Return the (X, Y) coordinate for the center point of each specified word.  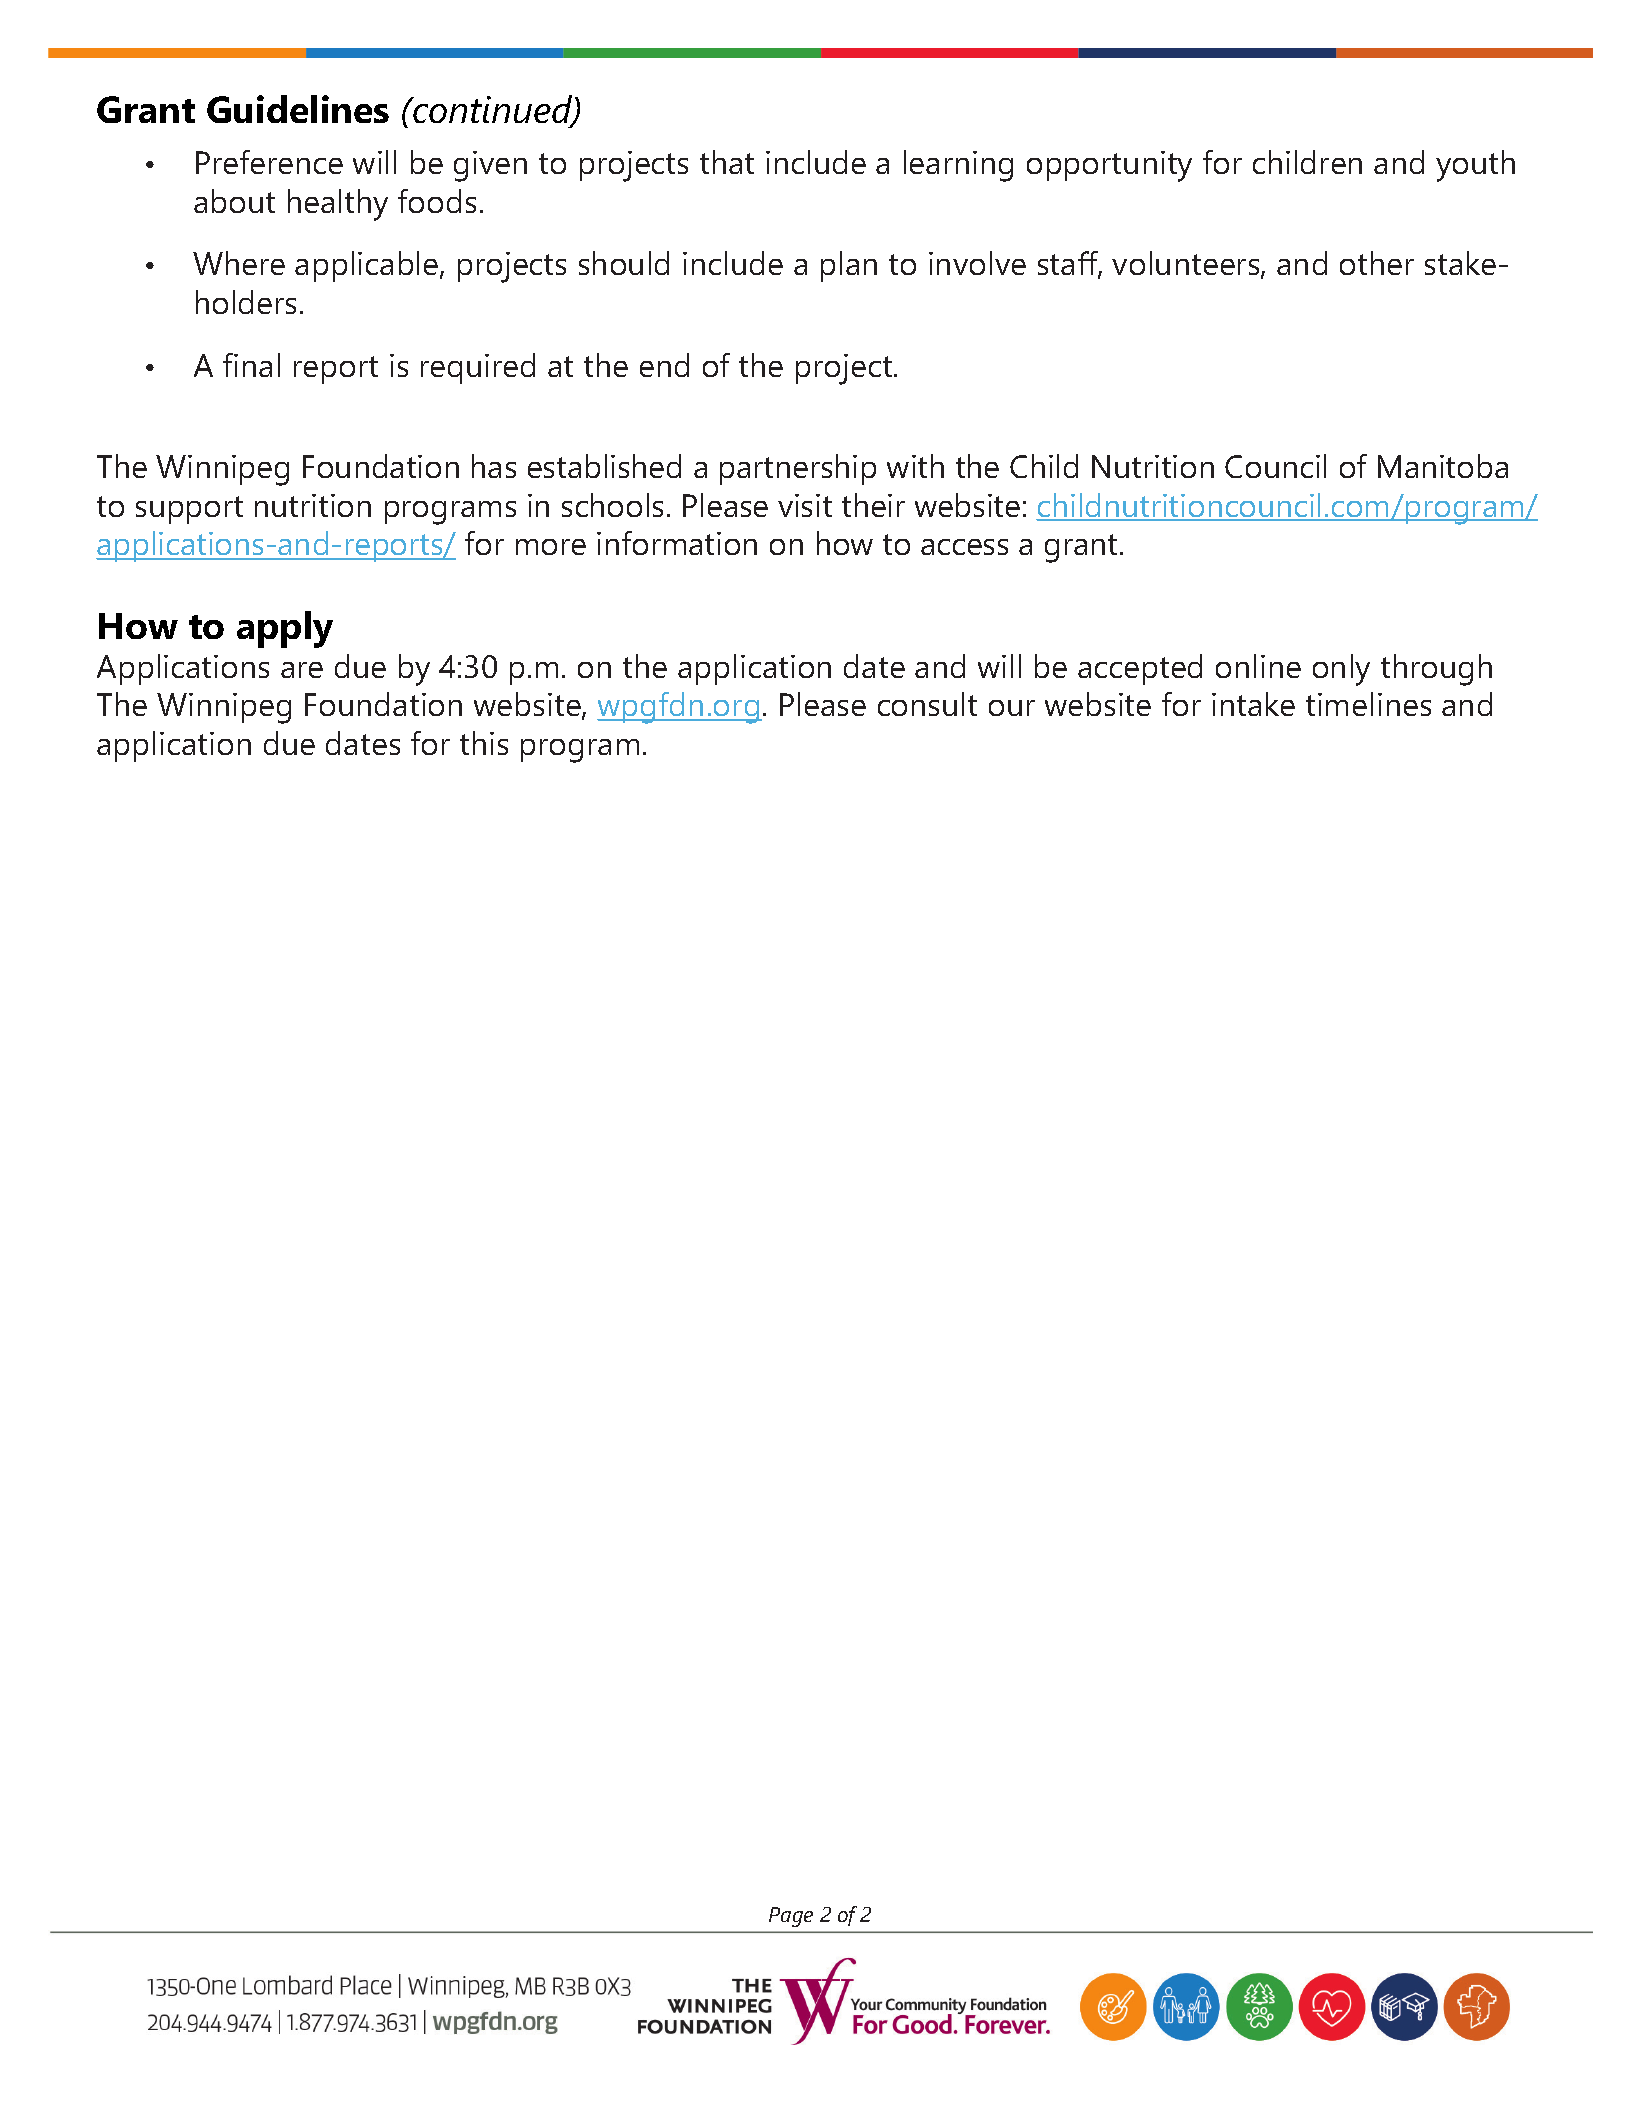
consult (927, 704)
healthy (338, 205)
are (302, 670)
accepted (1140, 669)
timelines (1368, 704)
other (1377, 263)
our (1012, 708)
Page (791, 1917)
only (1341, 670)
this (484, 743)
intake (1253, 704)
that (727, 162)
